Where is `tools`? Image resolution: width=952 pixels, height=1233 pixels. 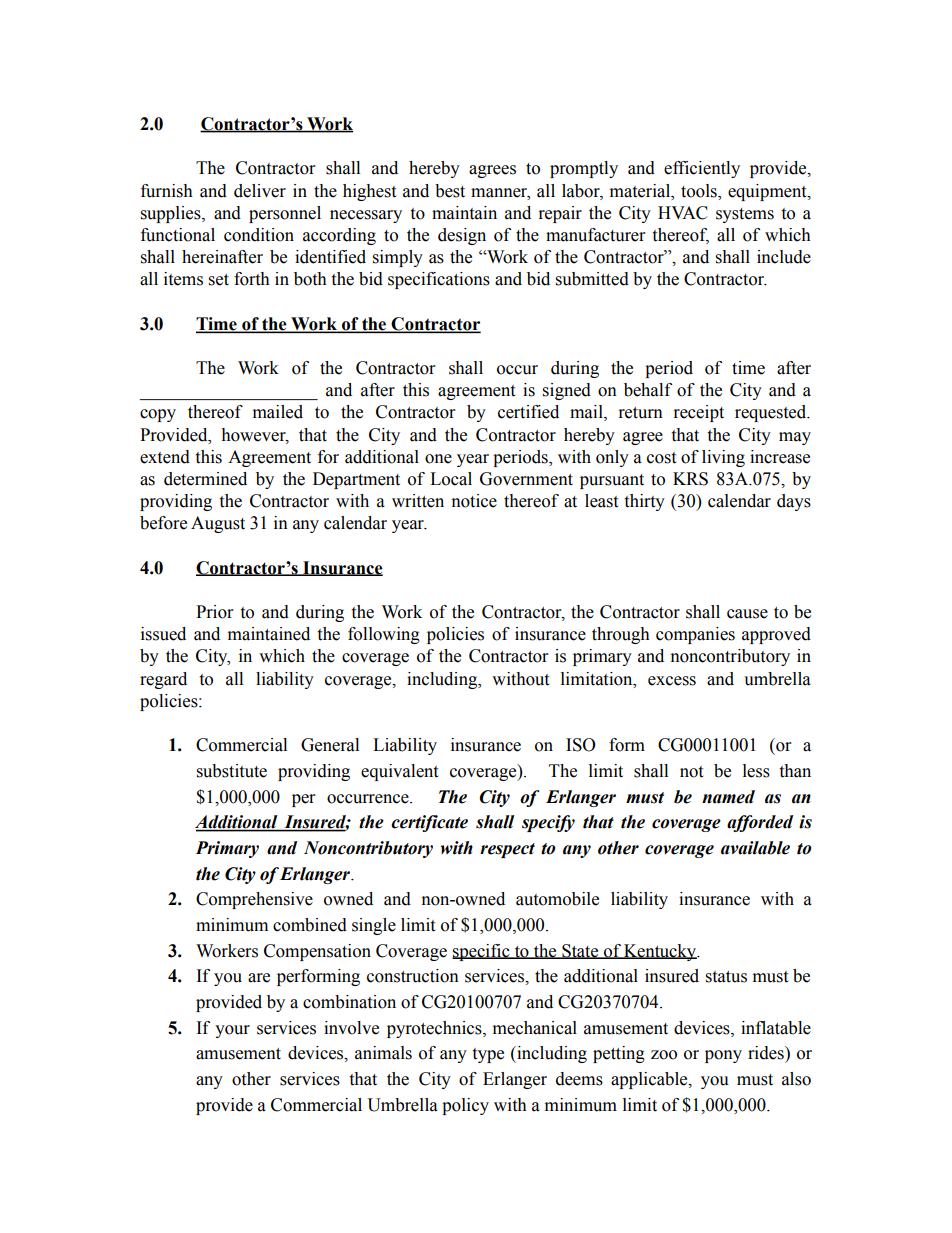 tools is located at coordinates (700, 191).
